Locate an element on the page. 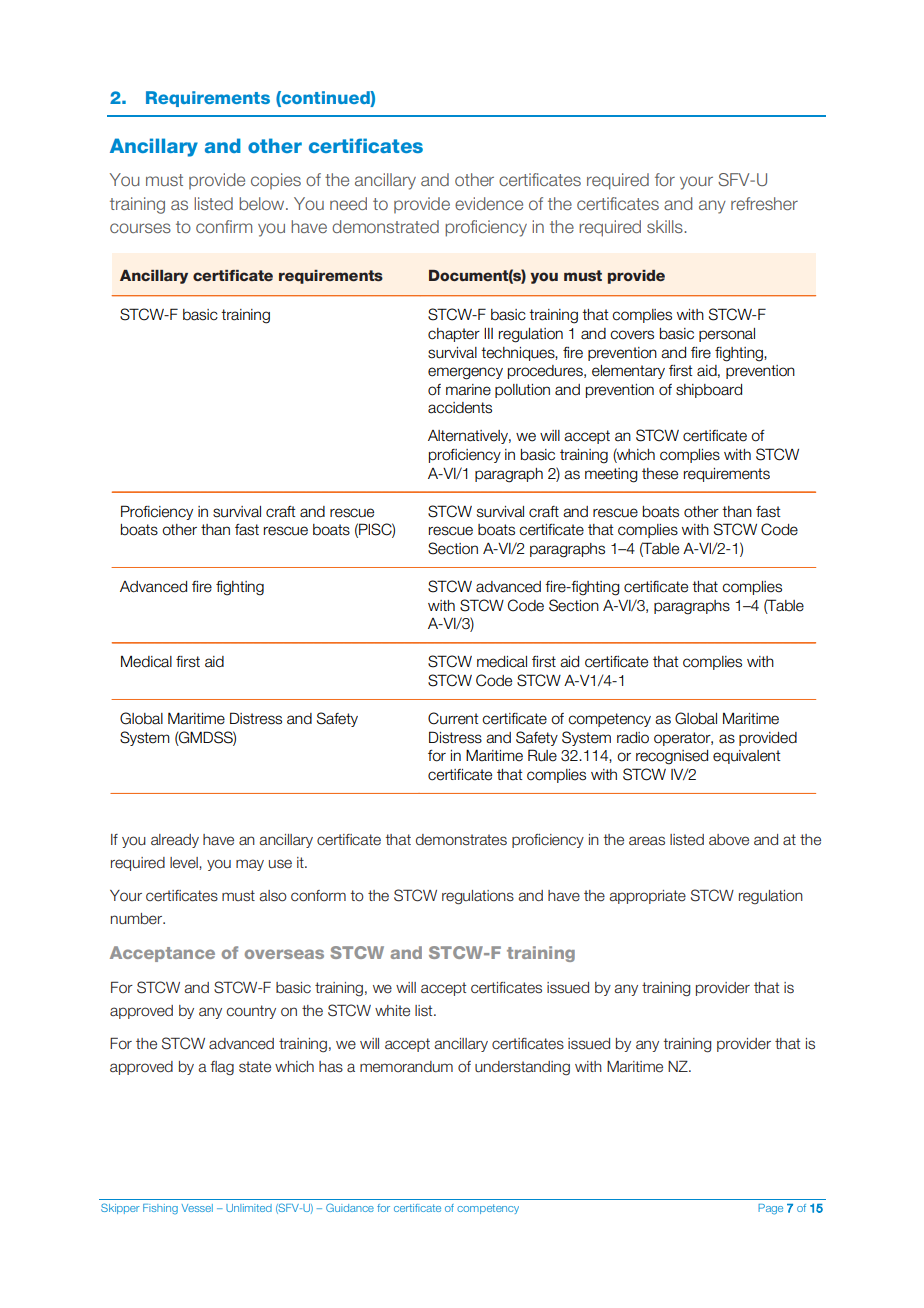 The height and width of the image is (1308, 924). skills is located at coordinates (666, 226).
